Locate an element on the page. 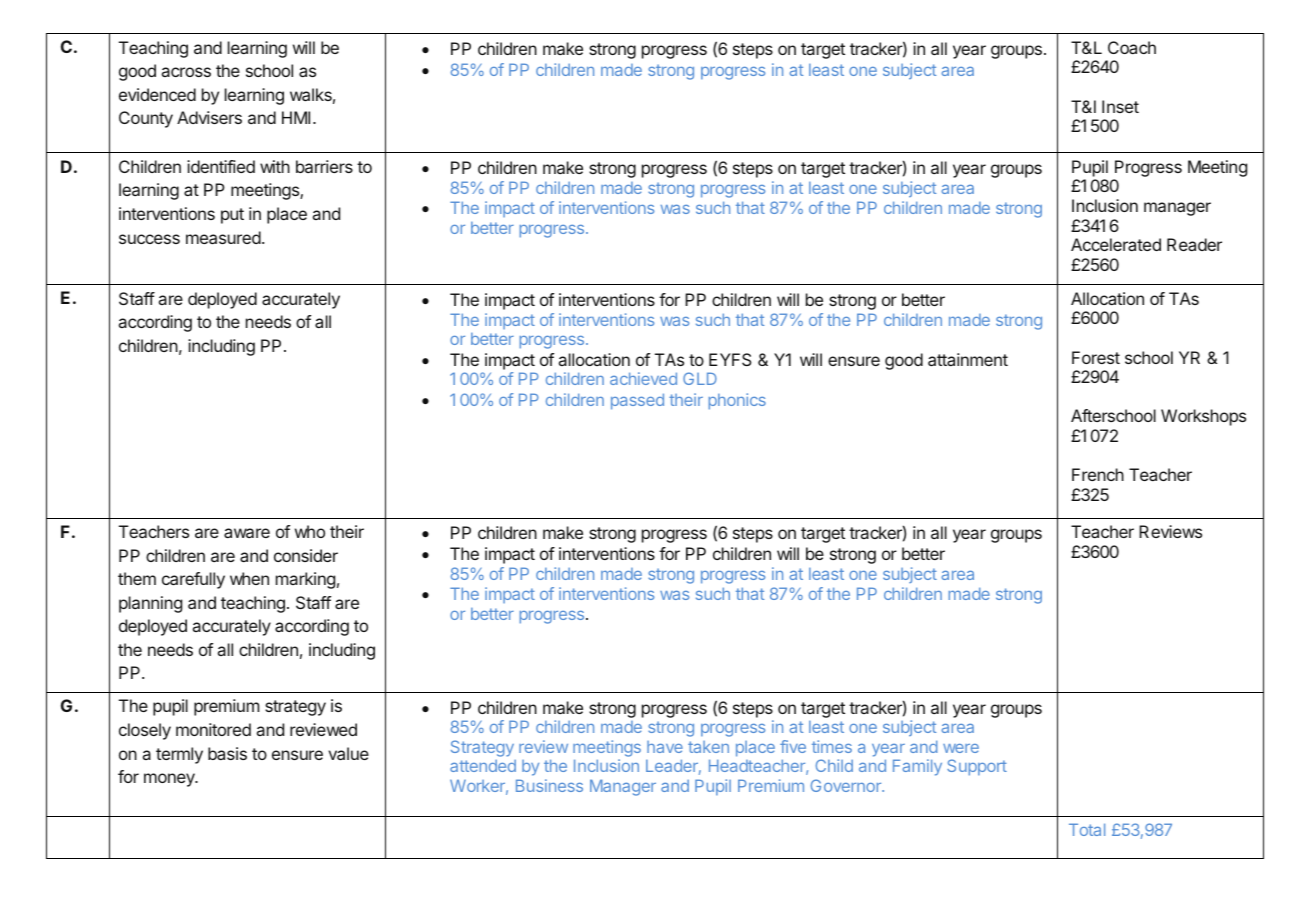  who is located at coordinates (310, 531).
